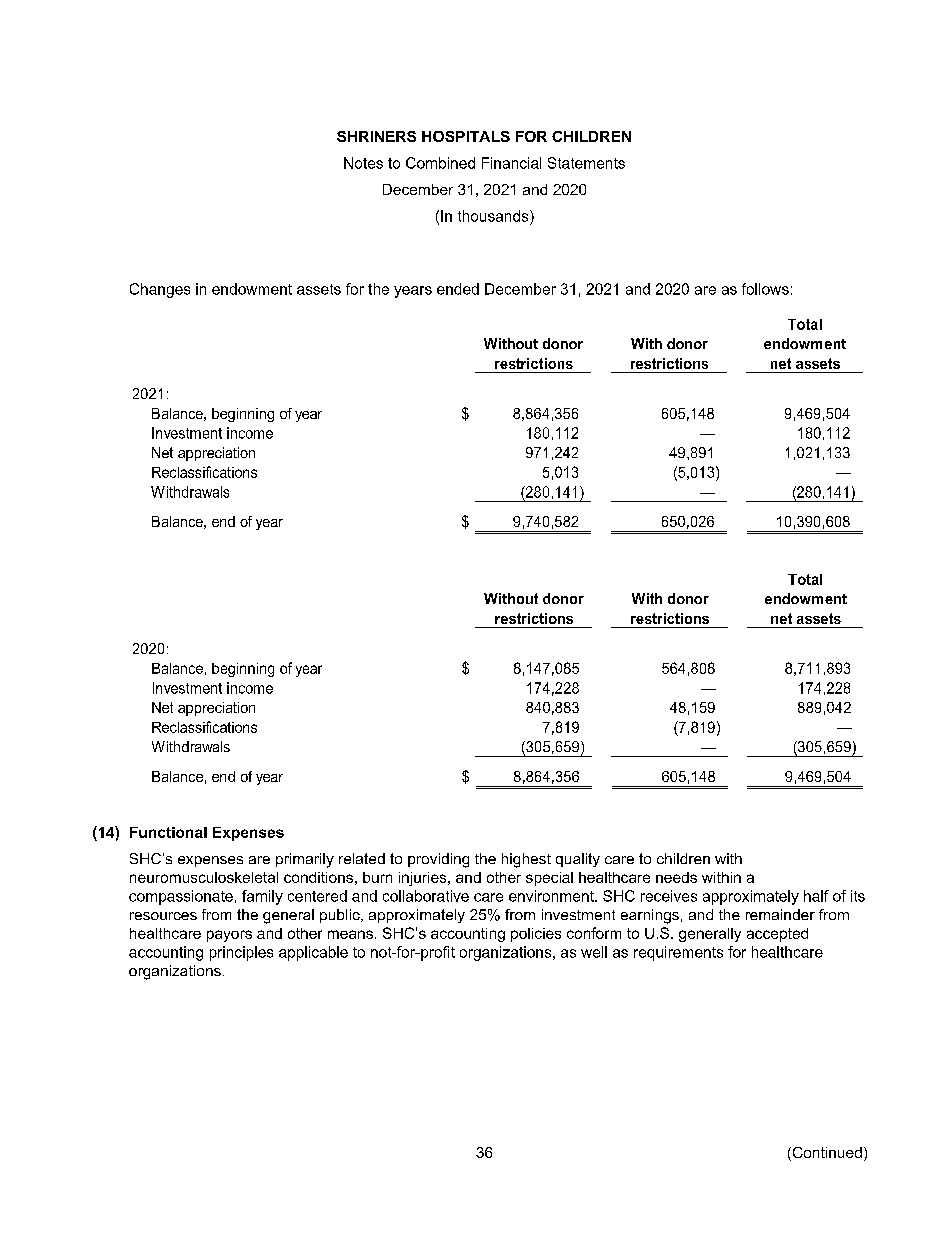 The image size is (952, 1233). What do you see at coordinates (241, 953) in the screenshot?
I see `principles` at bounding box center [241, 953].
